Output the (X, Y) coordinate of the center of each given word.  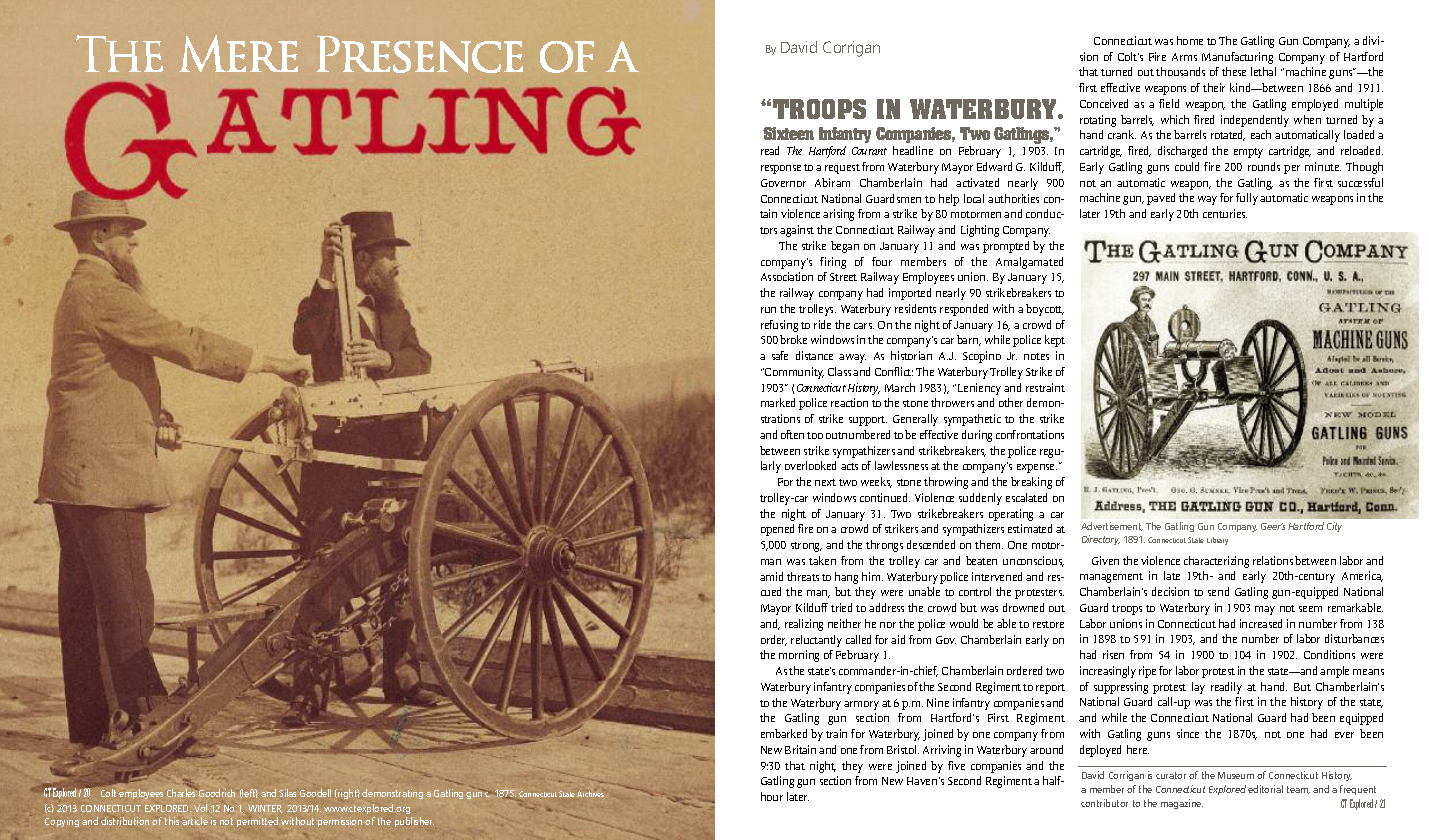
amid (771, 576)
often (792, 434)
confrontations (1030, 434)
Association (787, 276)
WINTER (265, 809)
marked (778, 402)
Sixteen (788, 133)
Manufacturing (1237, 58)
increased (1261, 623)
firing (833, 263)
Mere (238, 53)
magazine (1182, 804)
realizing (804, 625)
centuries (1225, 213)
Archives (590, 794)
